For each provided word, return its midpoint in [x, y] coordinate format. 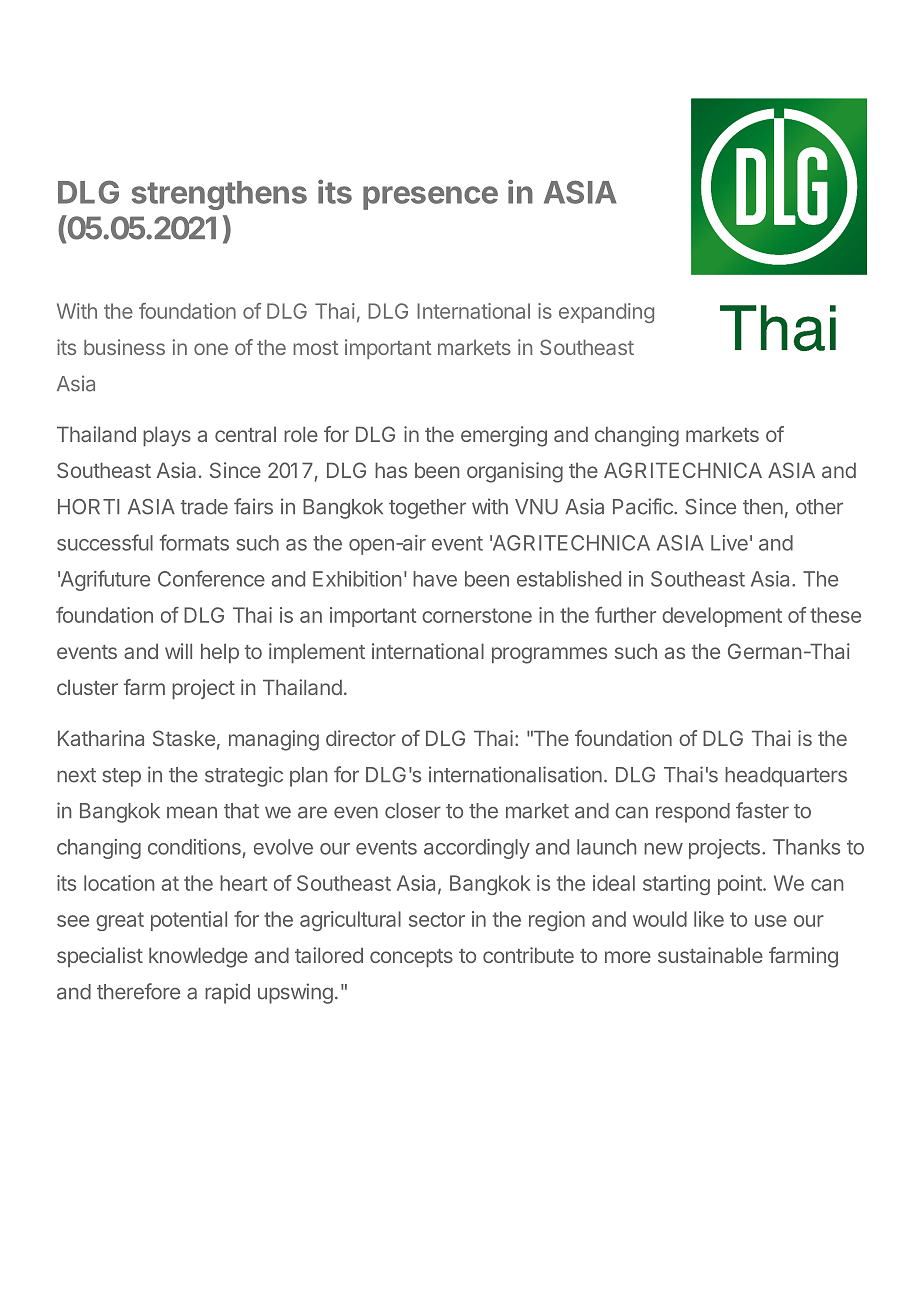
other [819, 507]
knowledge [198, 957]
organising [515, 472]
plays [167, 436]
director [361, 738]
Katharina [101, 738]
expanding [606, 313]
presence [430, 198]
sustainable [710, 955]
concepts [411, 958]
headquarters [786, 777]
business [124, 347]
